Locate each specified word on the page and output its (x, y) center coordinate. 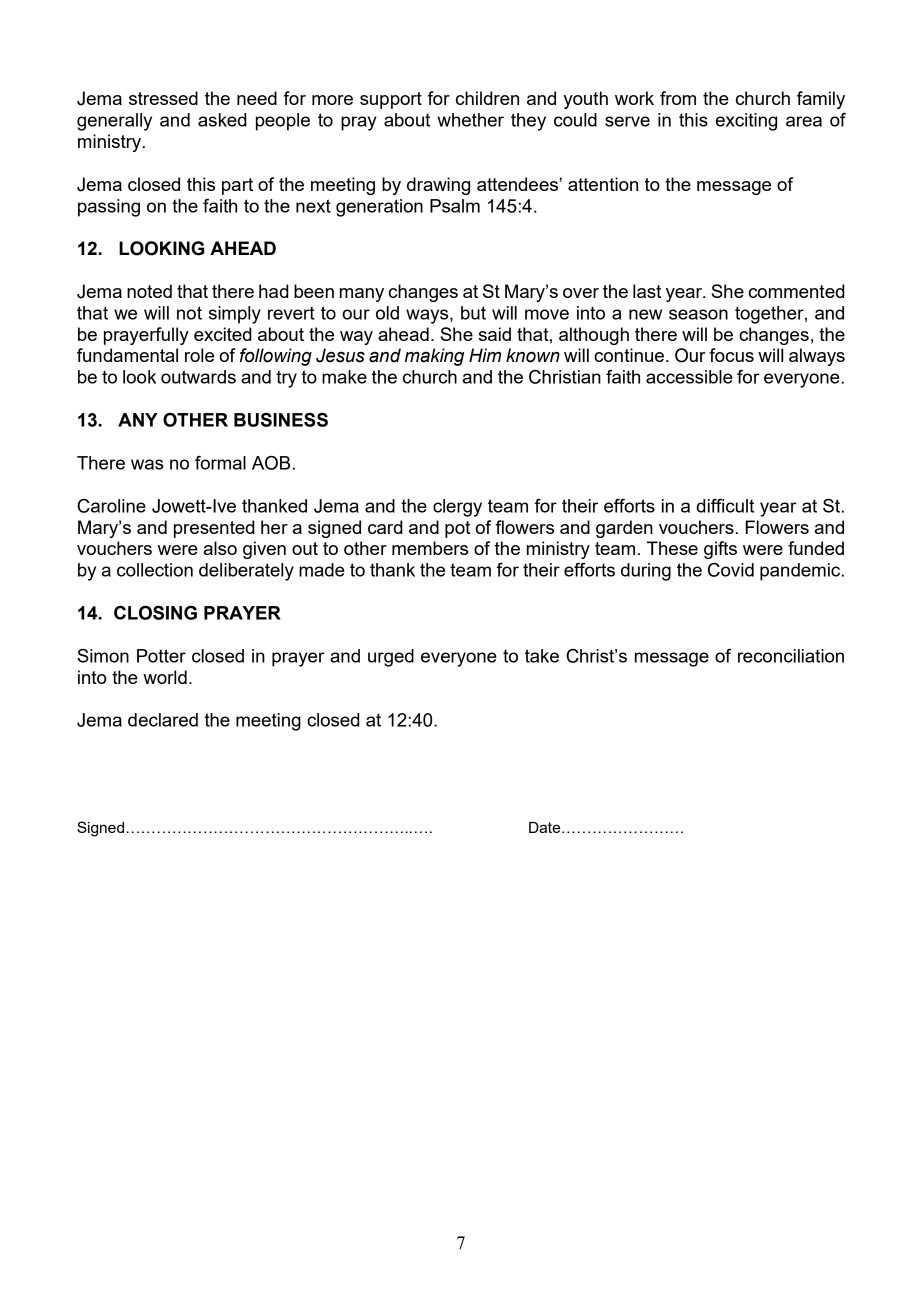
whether (470, 120)
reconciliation (791, 656)
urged (391, 658)
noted (149, 291)
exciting (746, 122)
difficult (725, 506)
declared (163, 720)
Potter (161, 656)
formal (220, 463)
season (698, 314)
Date (546, 827)
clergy (457, 508)
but (473, 313)
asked (222, 120)
